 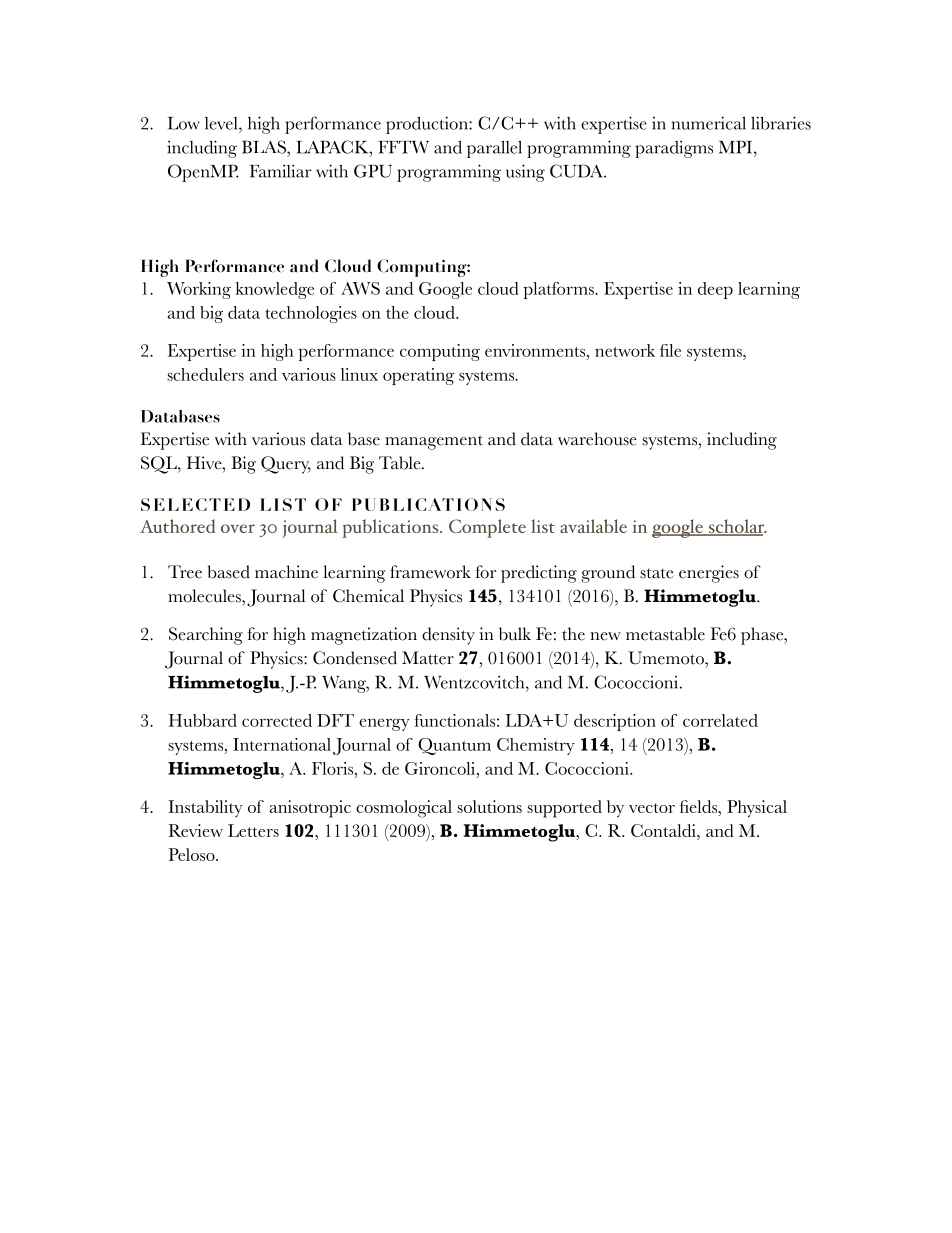 What do you see at coordinates (715, 290) in the document?
I see `deep` at bounding box center [715, 290].
